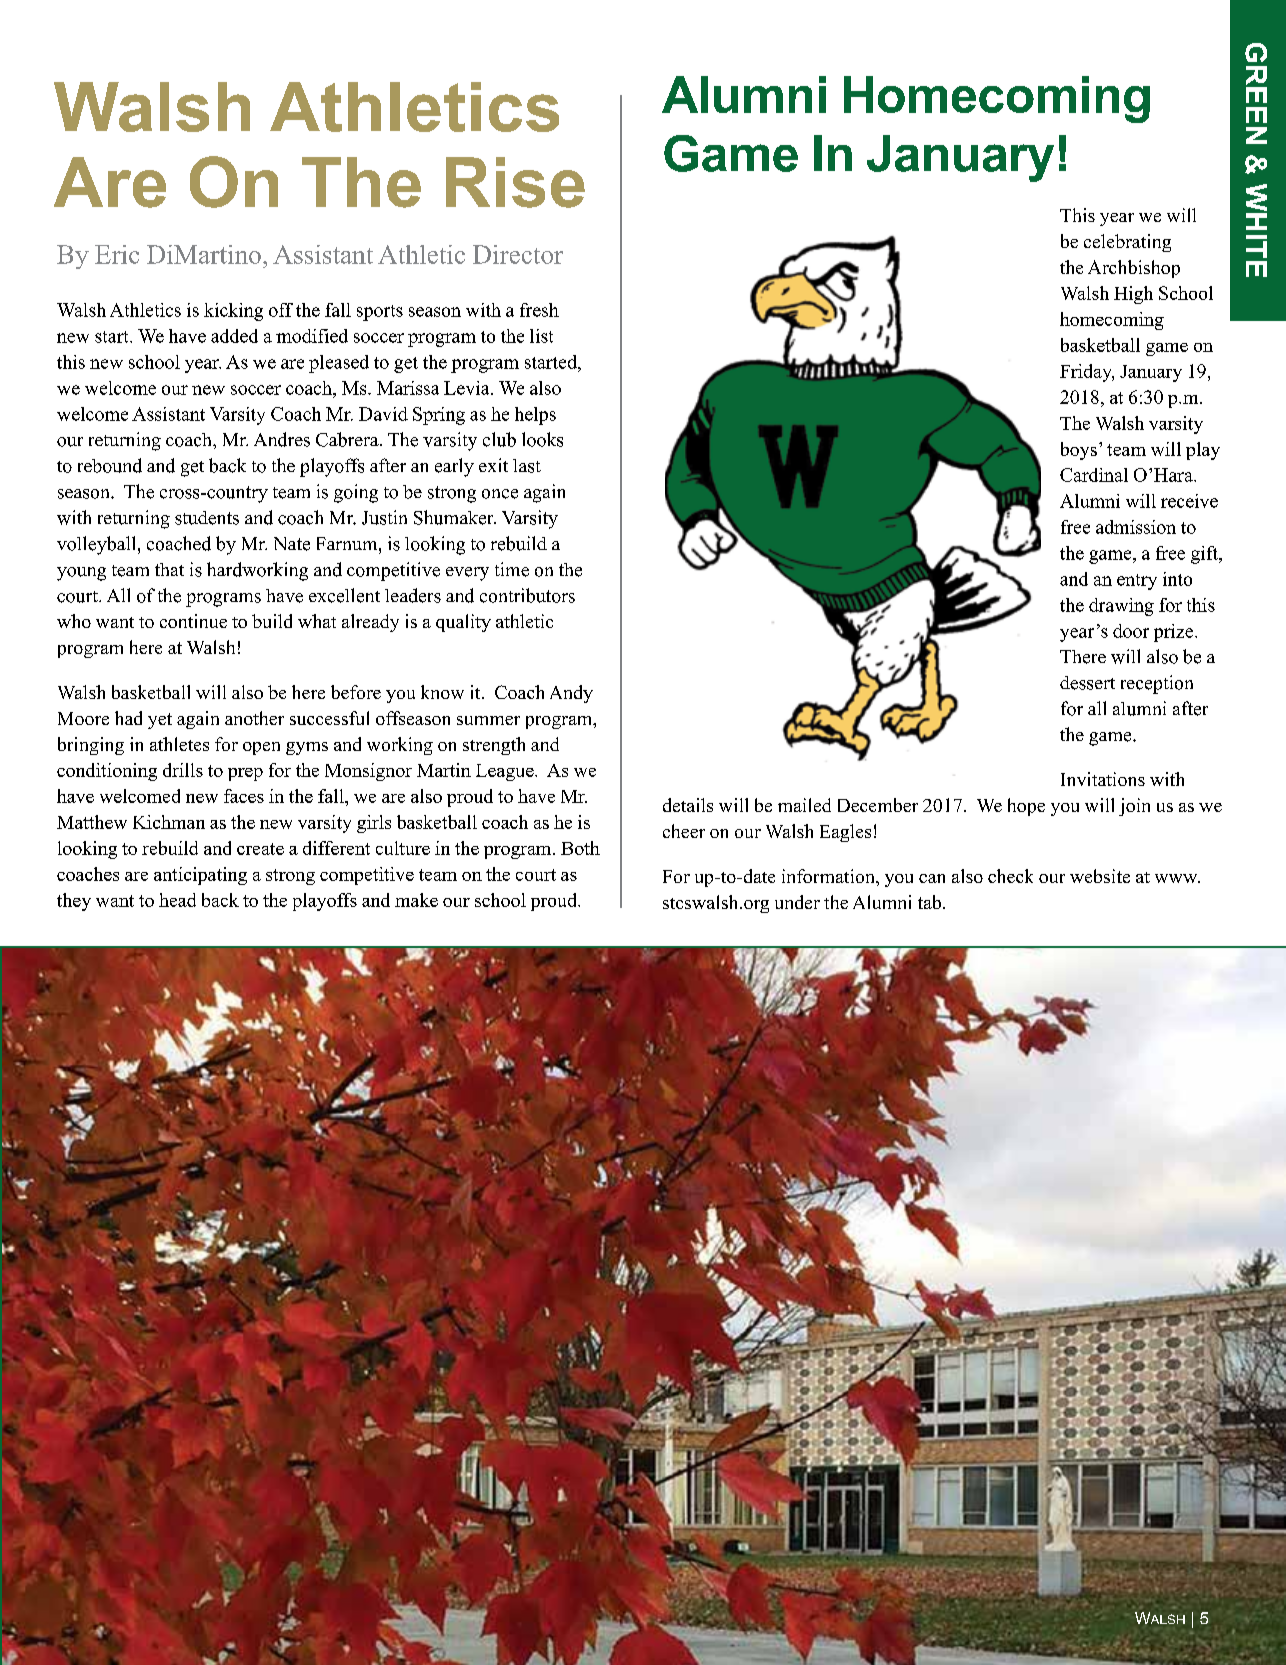 The image size is (1286, 1665). I want to click on time, so click(512, 569).
